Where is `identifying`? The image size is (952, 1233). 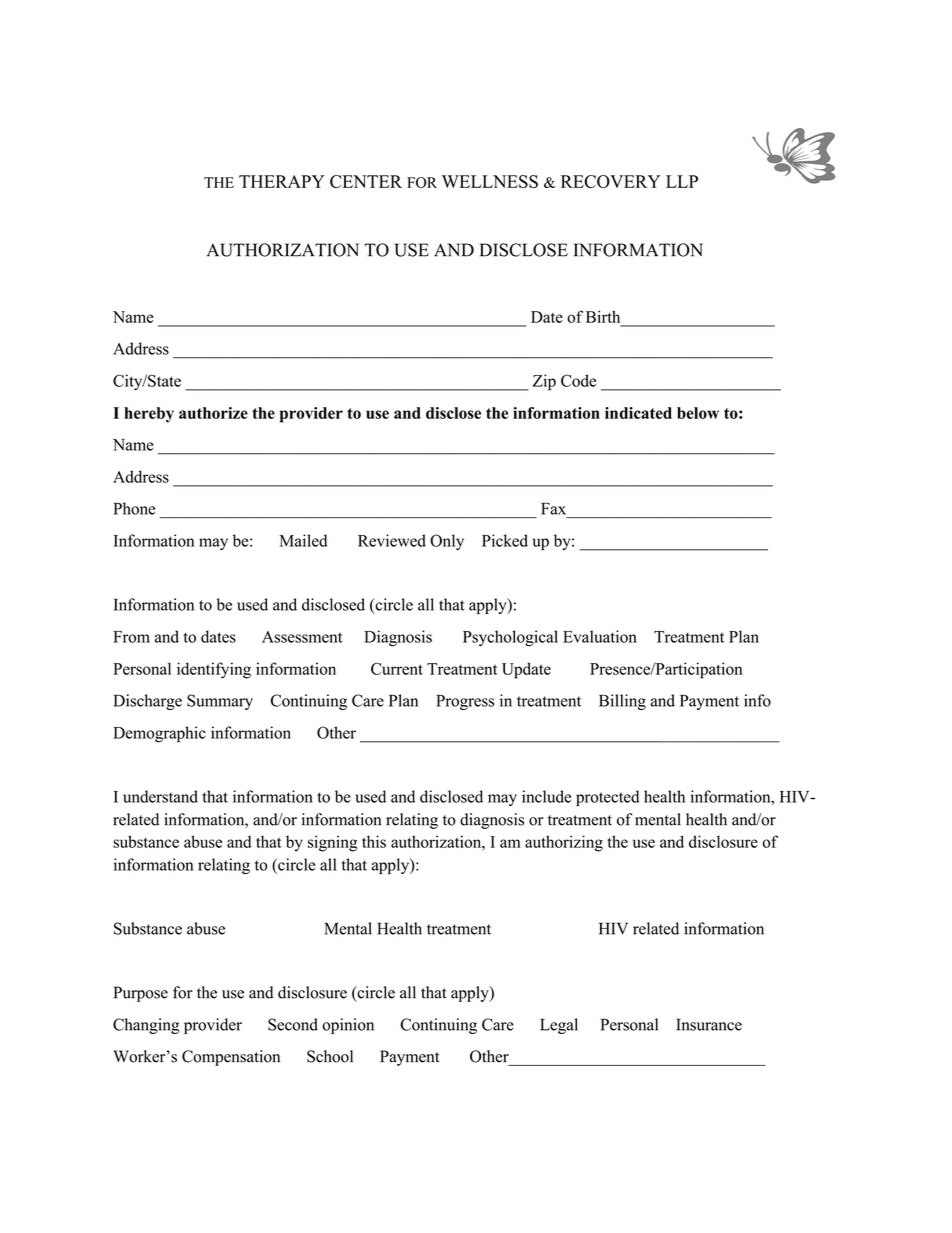 identifying is located at coordinates (214, 670).
